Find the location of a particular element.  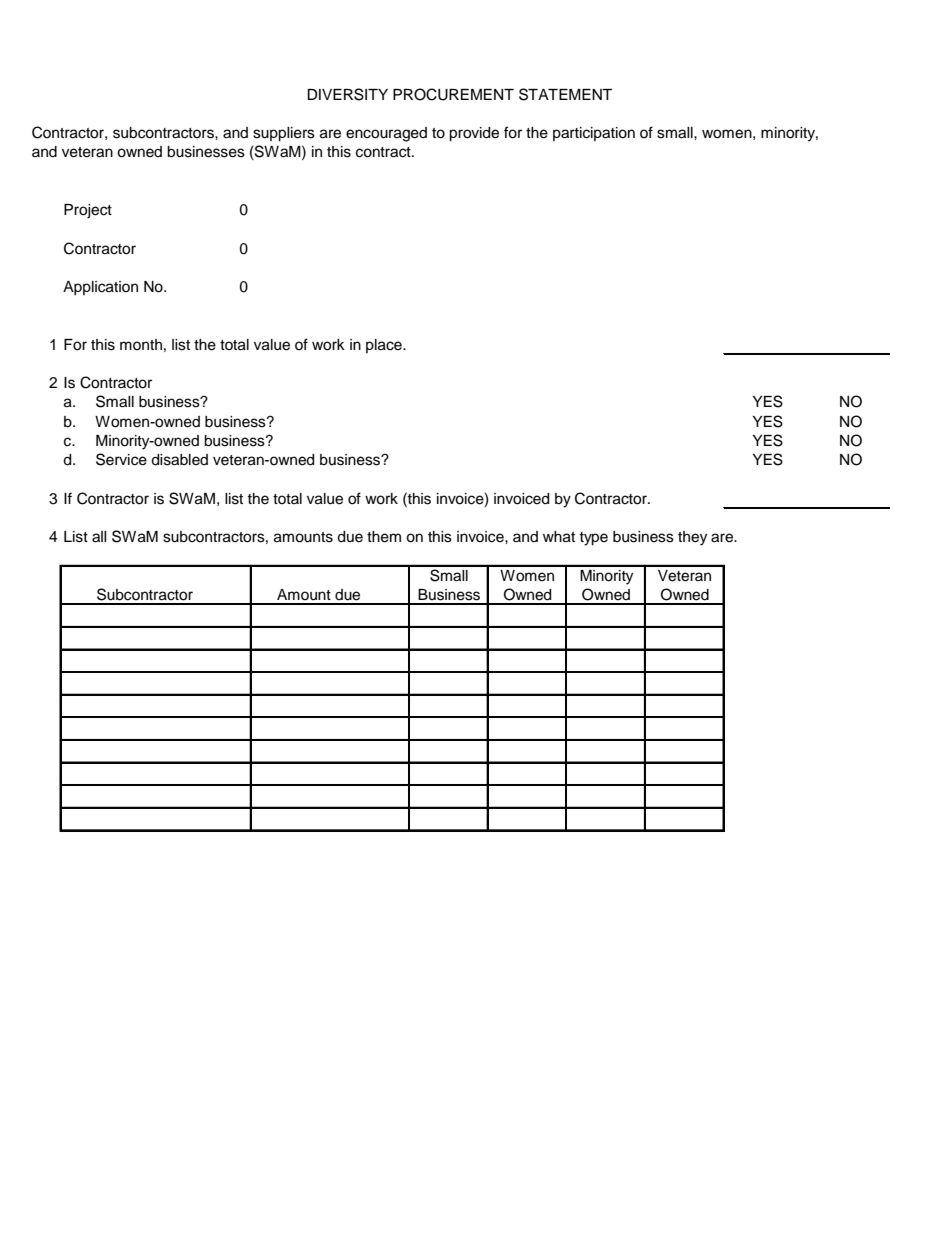

suppliers is located at coordinates (284, 134).
